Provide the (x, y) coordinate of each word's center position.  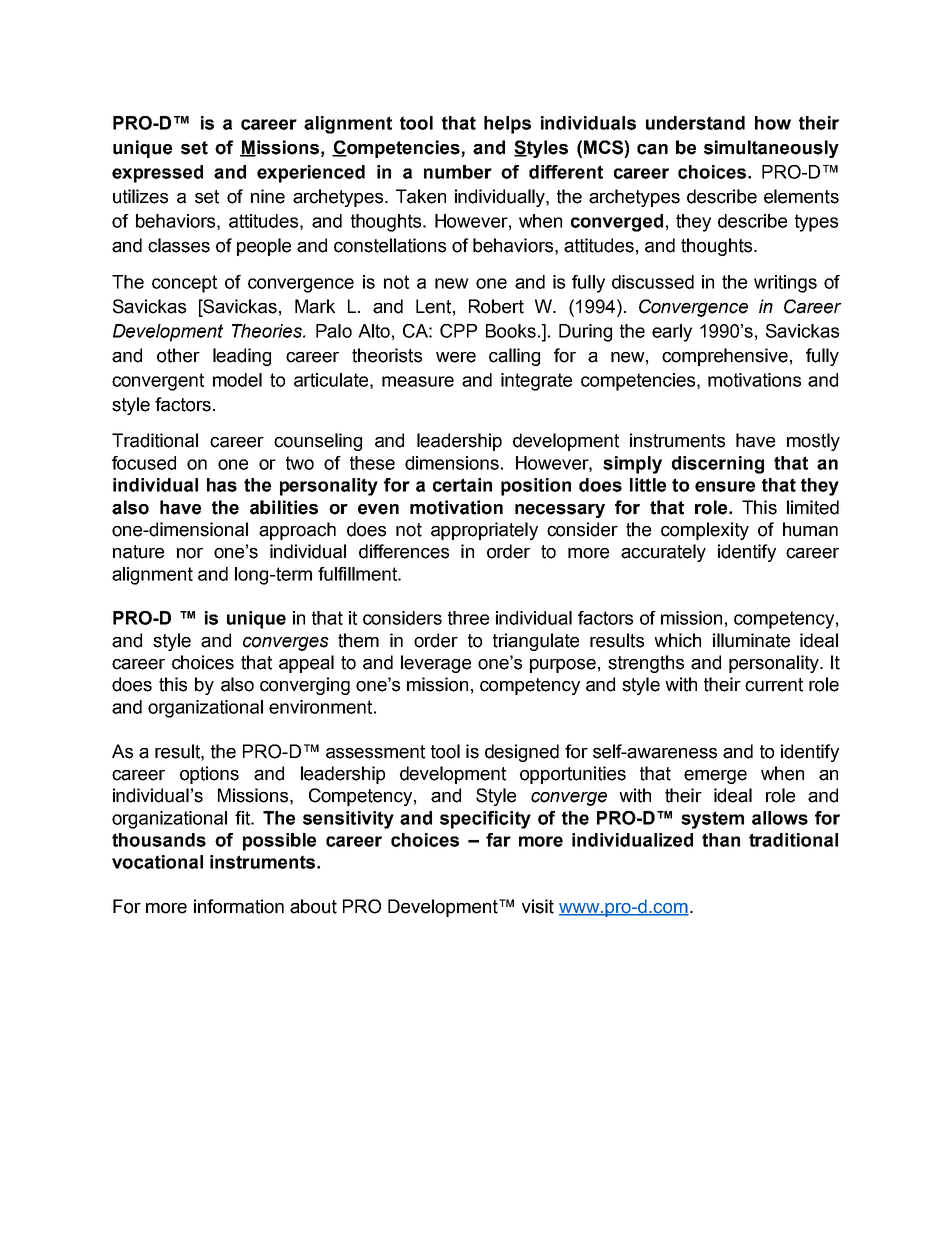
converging (305, 686)
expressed (157, 174)
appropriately (484, 531)
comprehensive (725, 357)
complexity (705, 531)
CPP (458, 331)
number (458, 172)
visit (538, 906)
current (774, 685)
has (222, 485)
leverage (436, 664)
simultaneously (771, 149)
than (721, 840)
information (239, 906)
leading (242, 357)
